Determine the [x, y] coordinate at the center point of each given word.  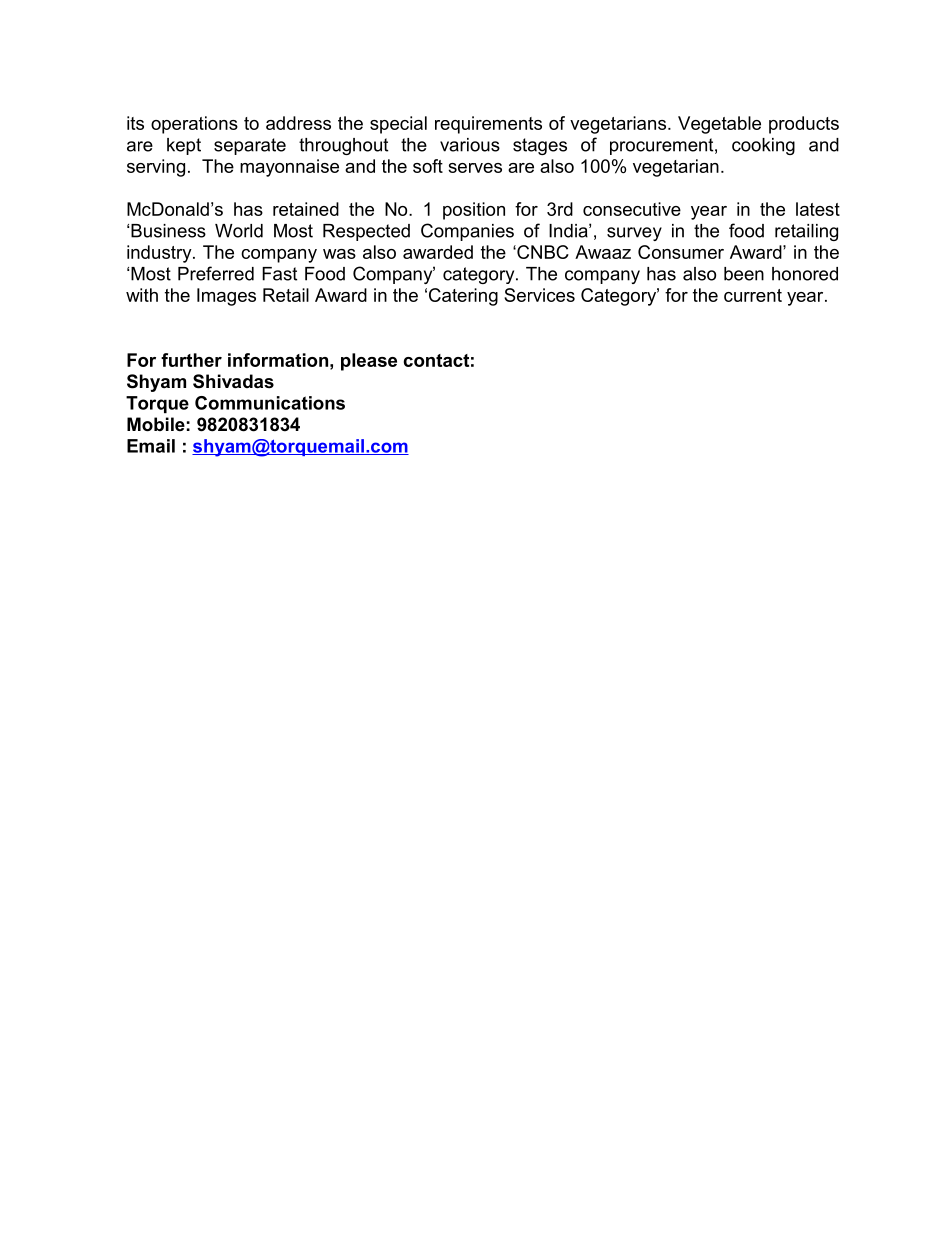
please [369, 362]
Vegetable [719, 125]
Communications [270, 403]
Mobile [156, 424]
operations [194, 125]
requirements [488, 125]
